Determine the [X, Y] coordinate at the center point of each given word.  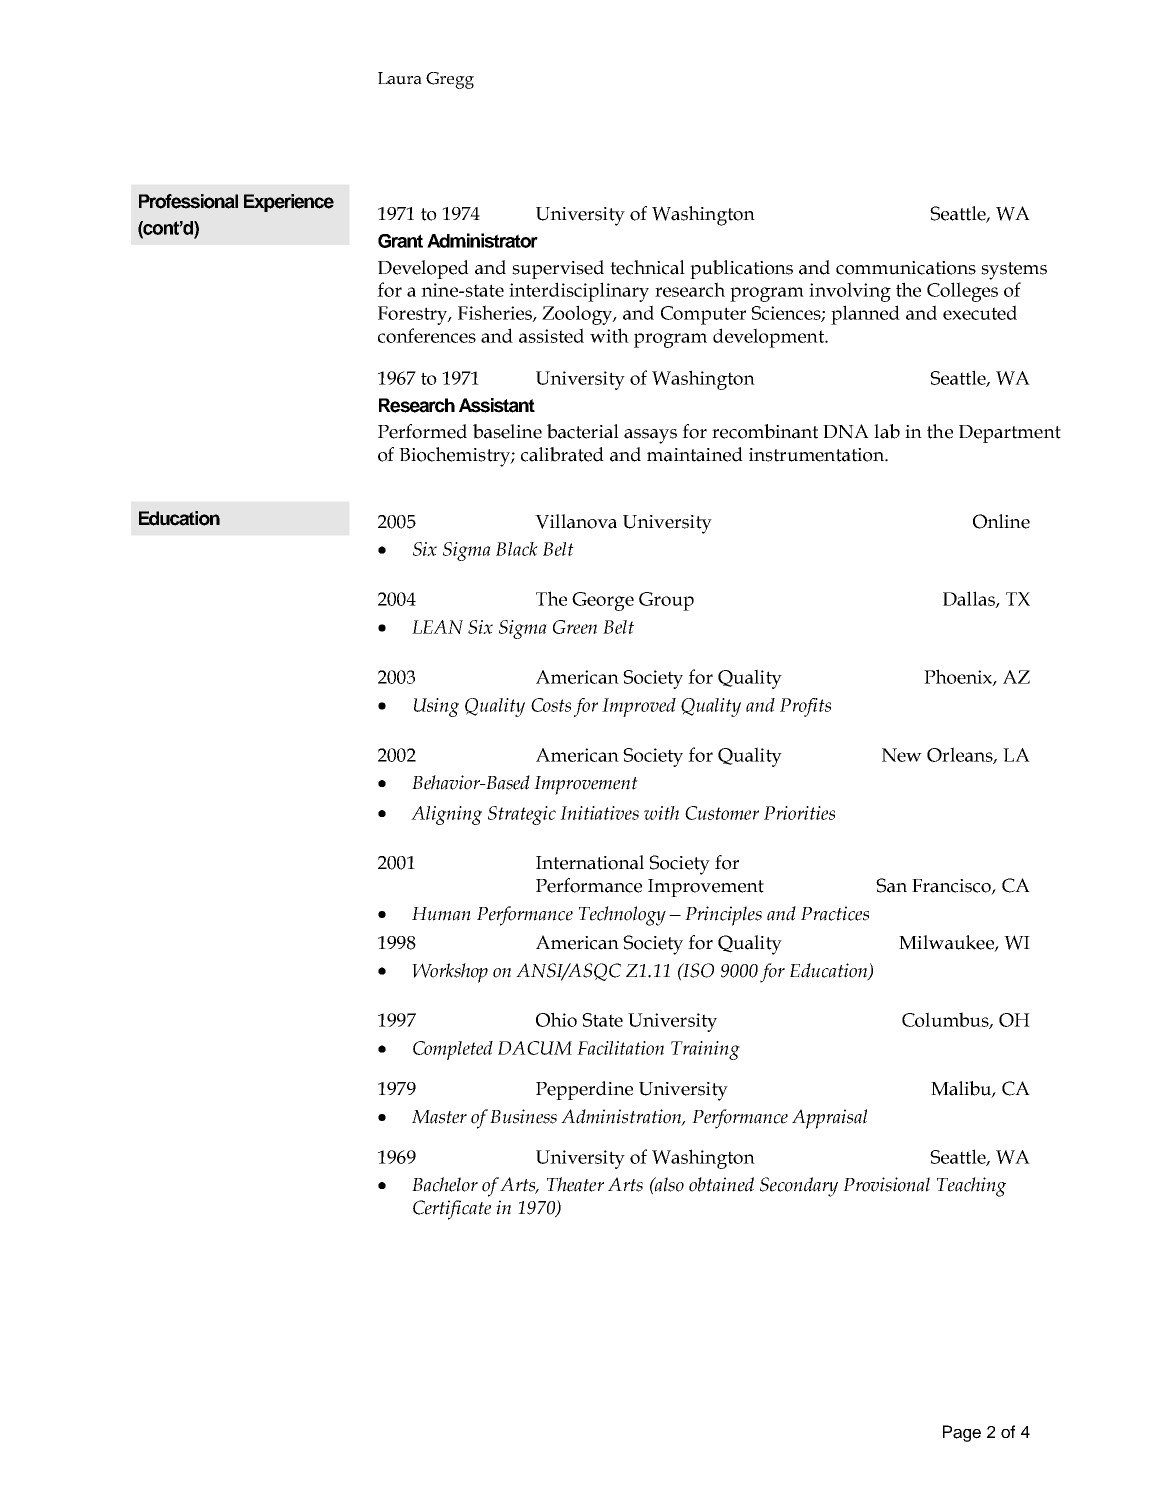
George [603, 601]
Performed [422, 431]
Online [1001, 521]
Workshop [450, 973]
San [891, 885]
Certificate [452, 1210]
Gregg [450, 80]
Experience [289, 203]
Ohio [556, 1019]
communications [906, 268]
